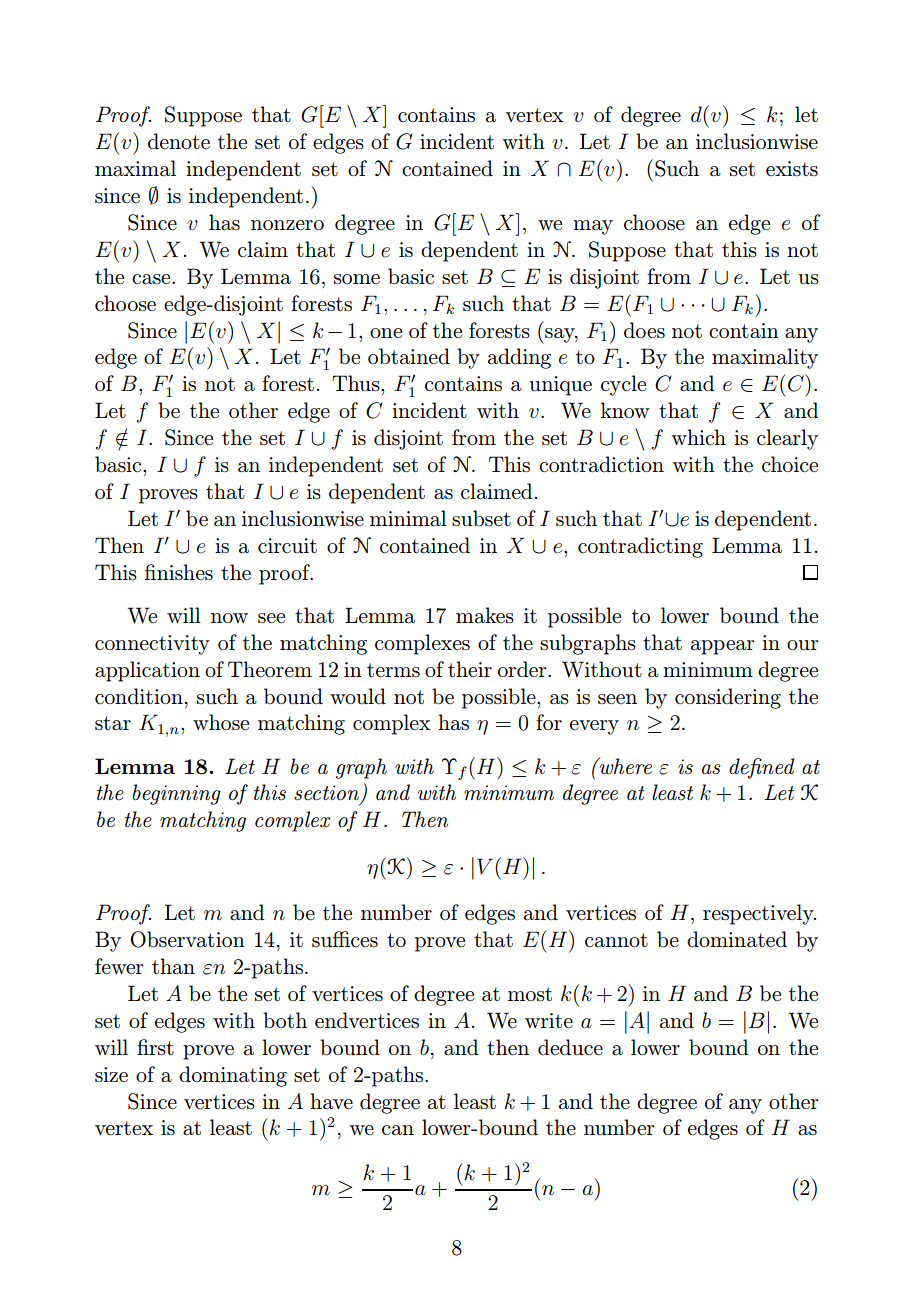  Describe the element at coordinates (326, 793) in the document. I see `section` at that location.
